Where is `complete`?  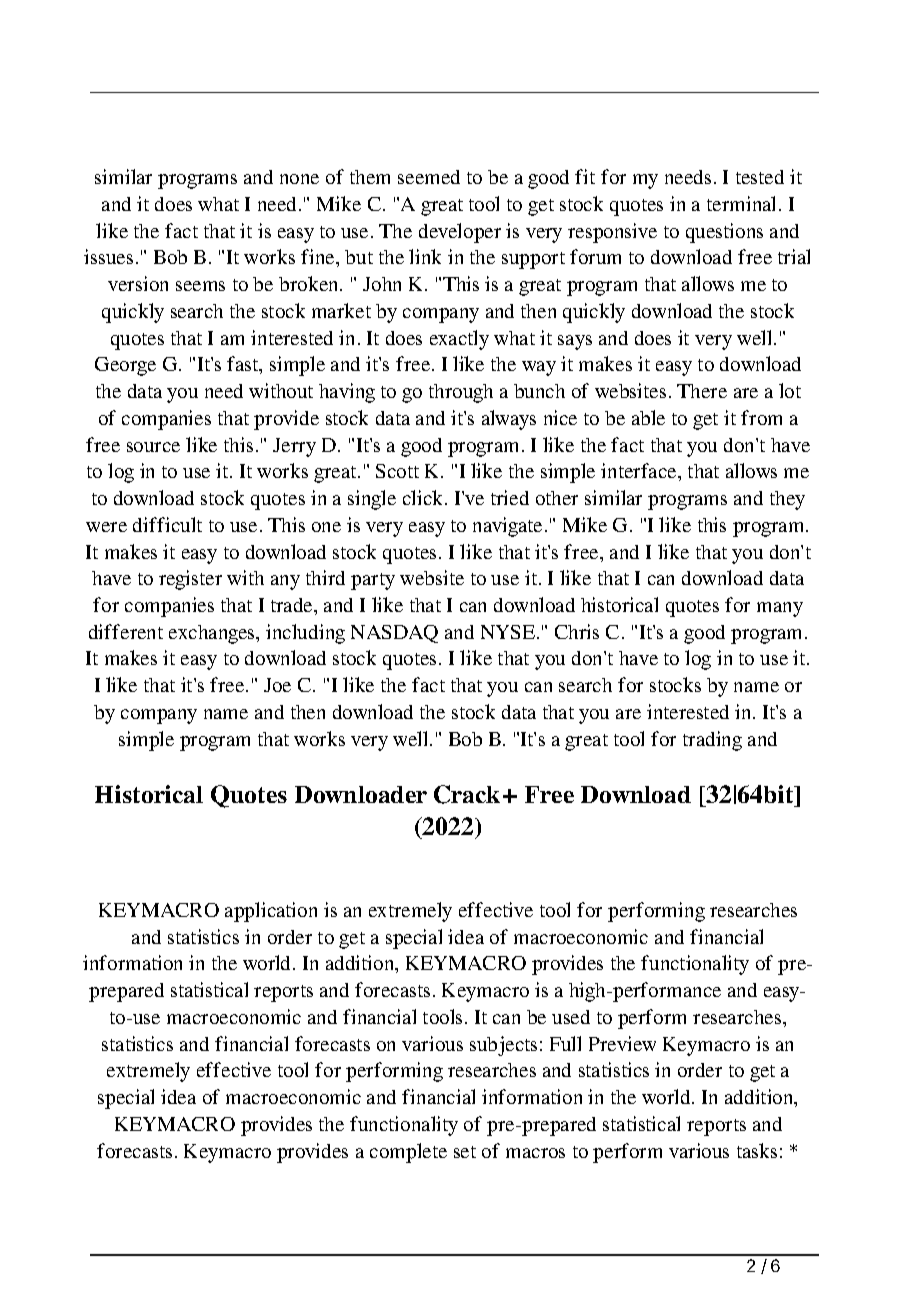 complete is located at coordinates (408, 1153).
